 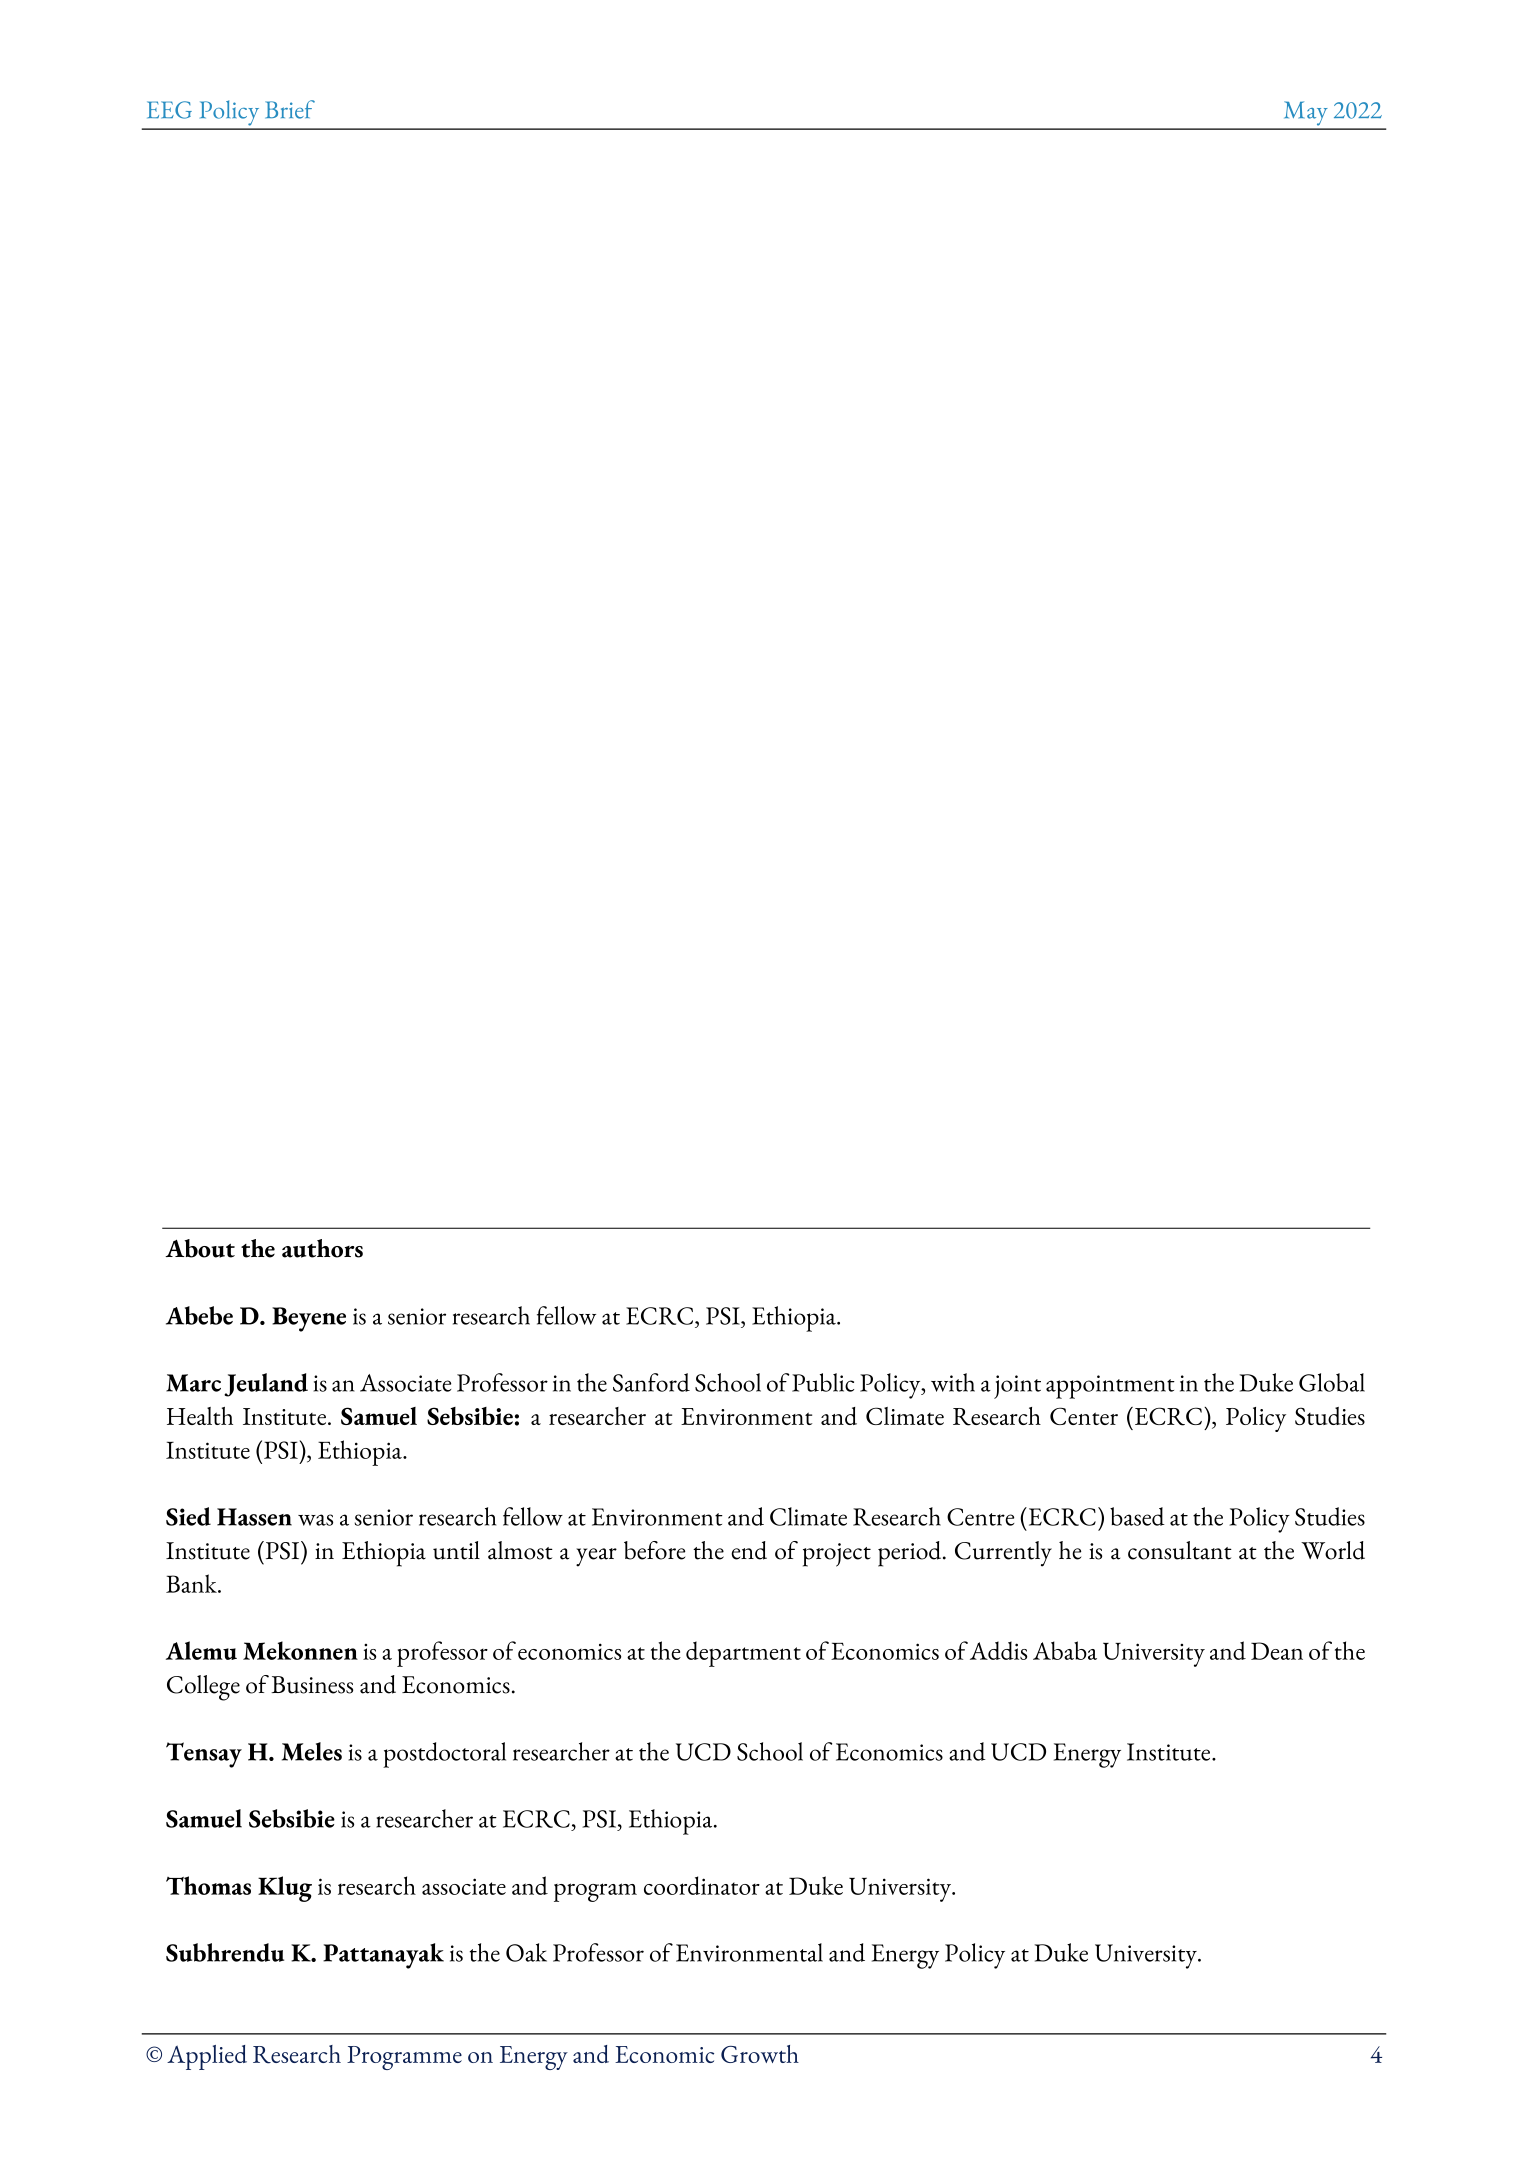 I want to click on Public, so click(x=823, y=1382).
